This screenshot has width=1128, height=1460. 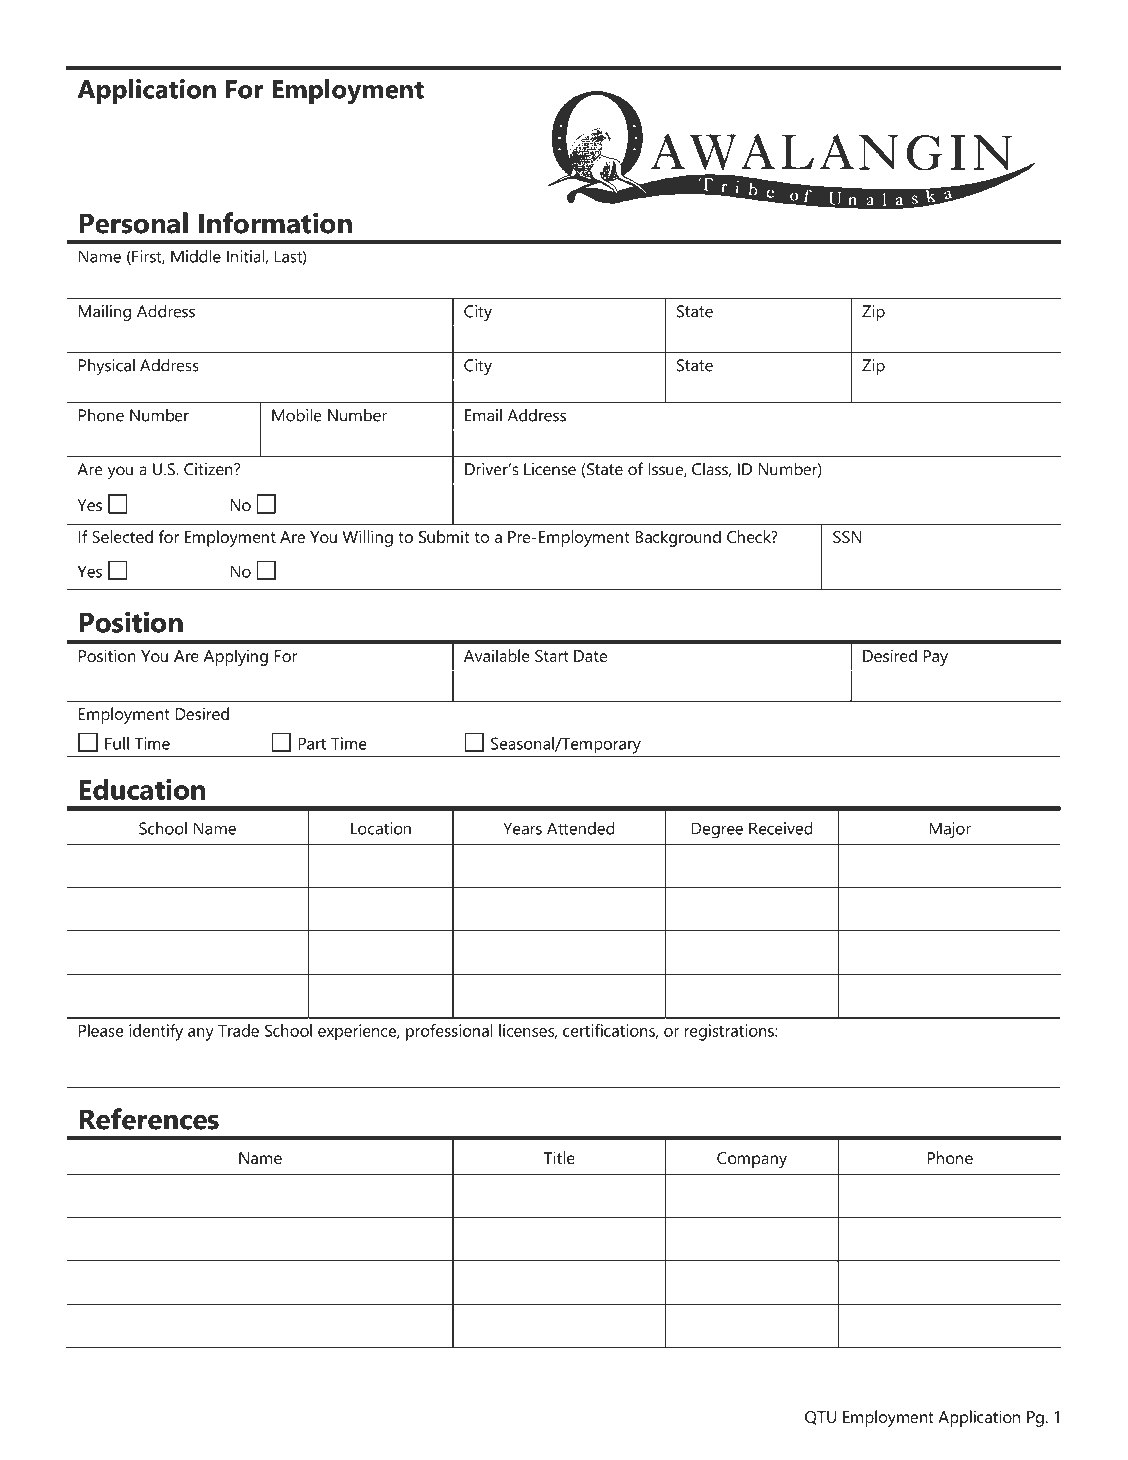 I want to click on Selected, so click(x=122, y=536).
